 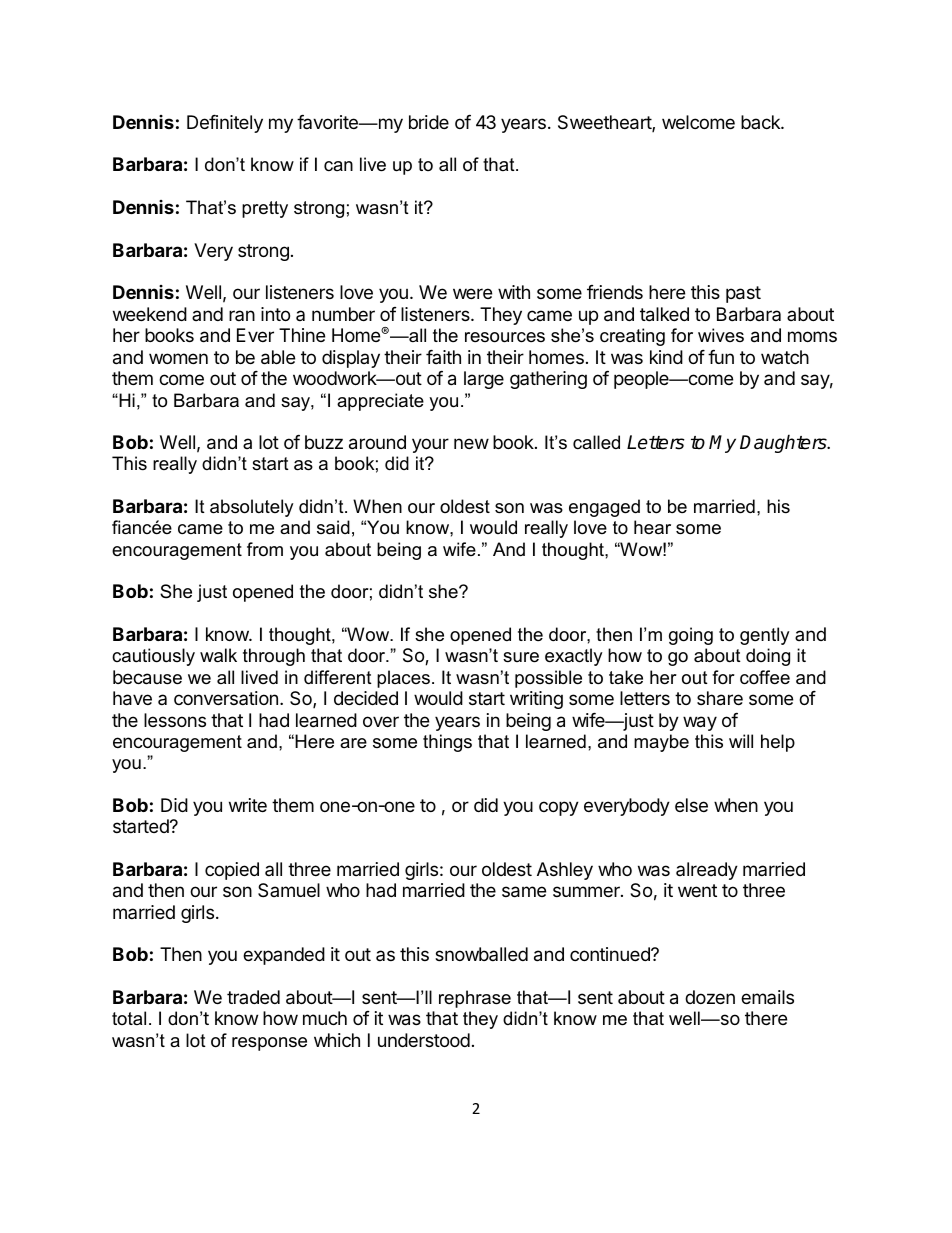 I want to click on sure, so click(x=521, y=657).
